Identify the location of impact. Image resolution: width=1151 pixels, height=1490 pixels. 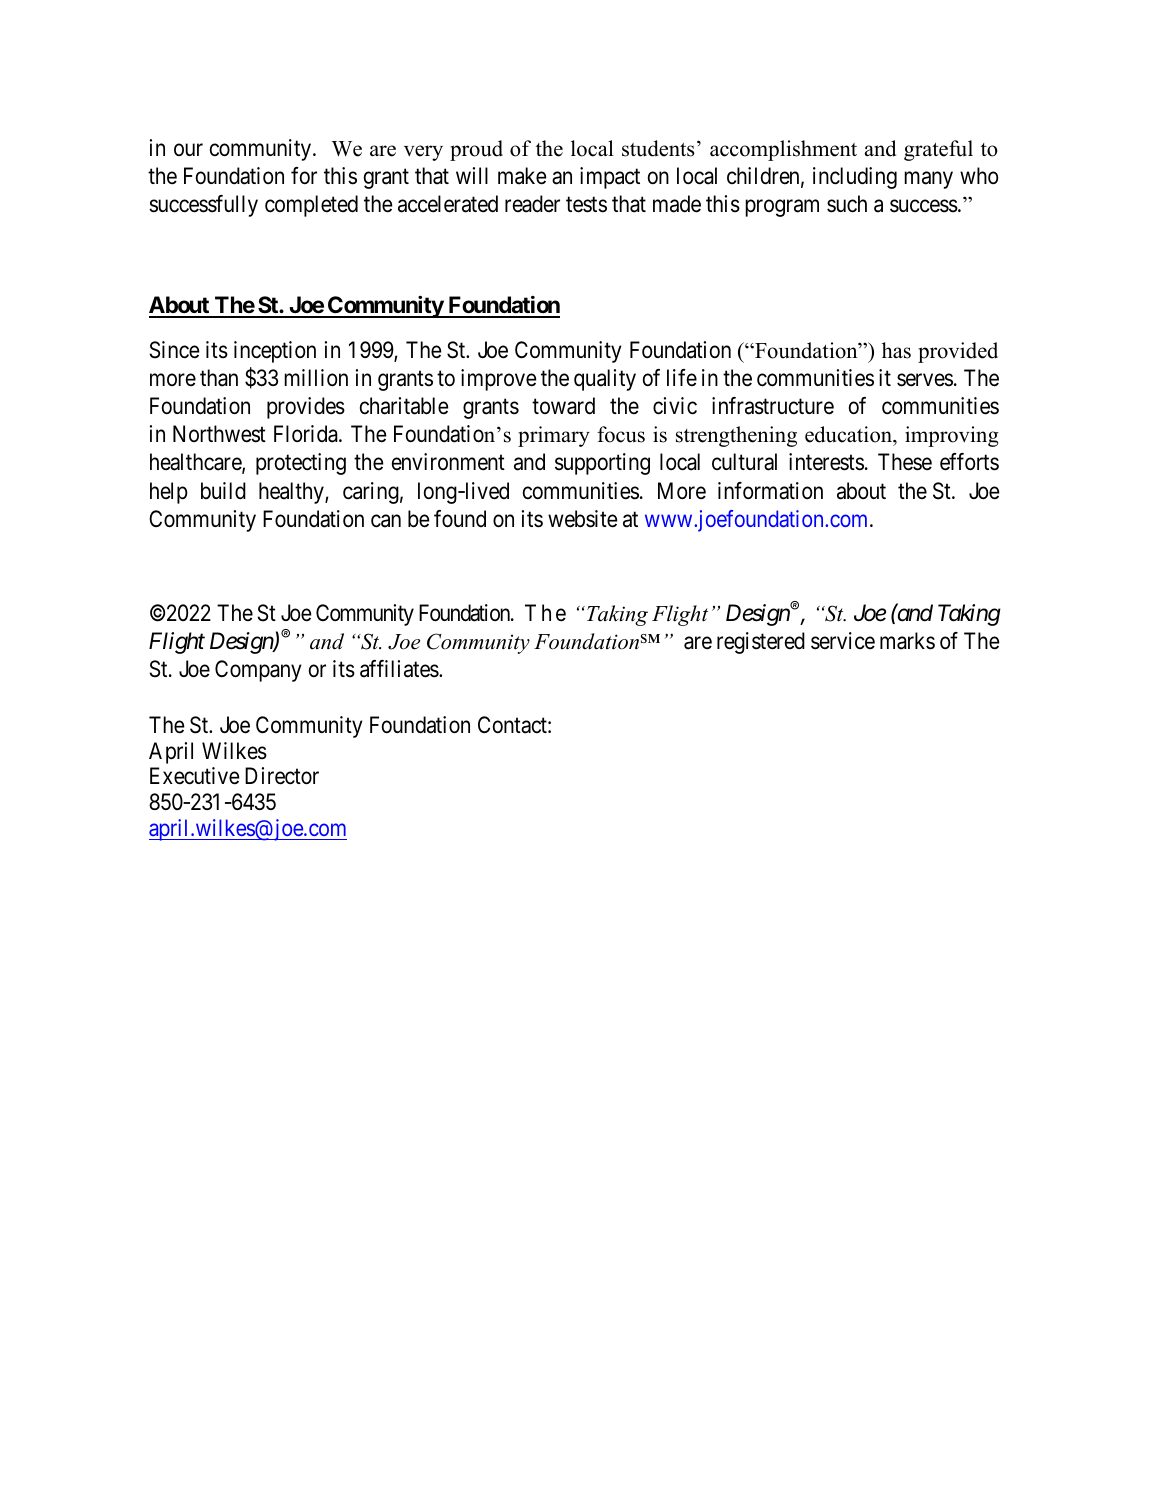
(610, 178).
